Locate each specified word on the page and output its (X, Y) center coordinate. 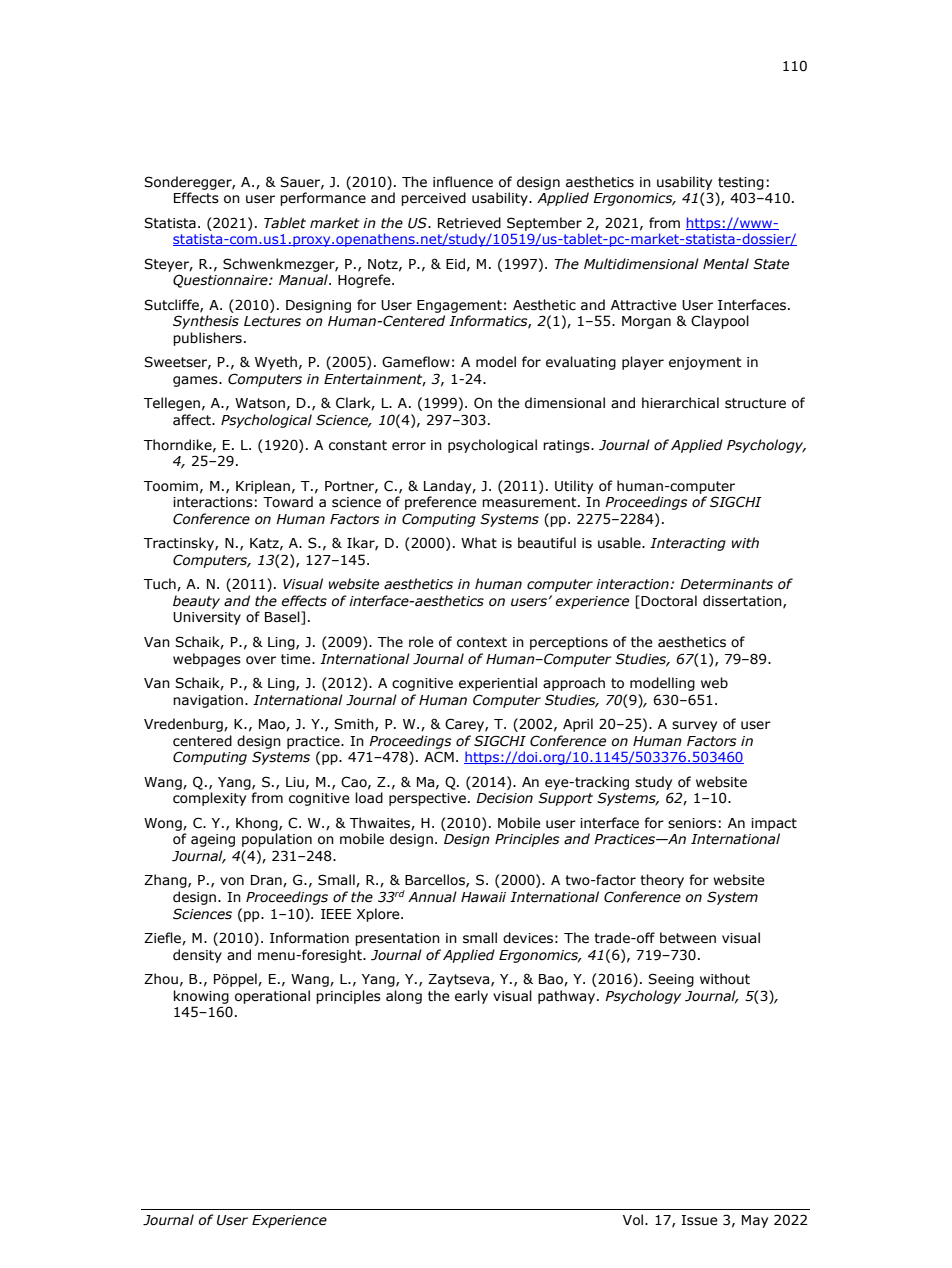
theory (662, 881)
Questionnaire (221, 281)
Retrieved (469, 223)
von (232, 881)
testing (741, 183)
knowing (201, 997)
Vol (634, 1220)
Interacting (688, 544)
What (479, 543)
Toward (288, 502)
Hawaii (483, 897)
